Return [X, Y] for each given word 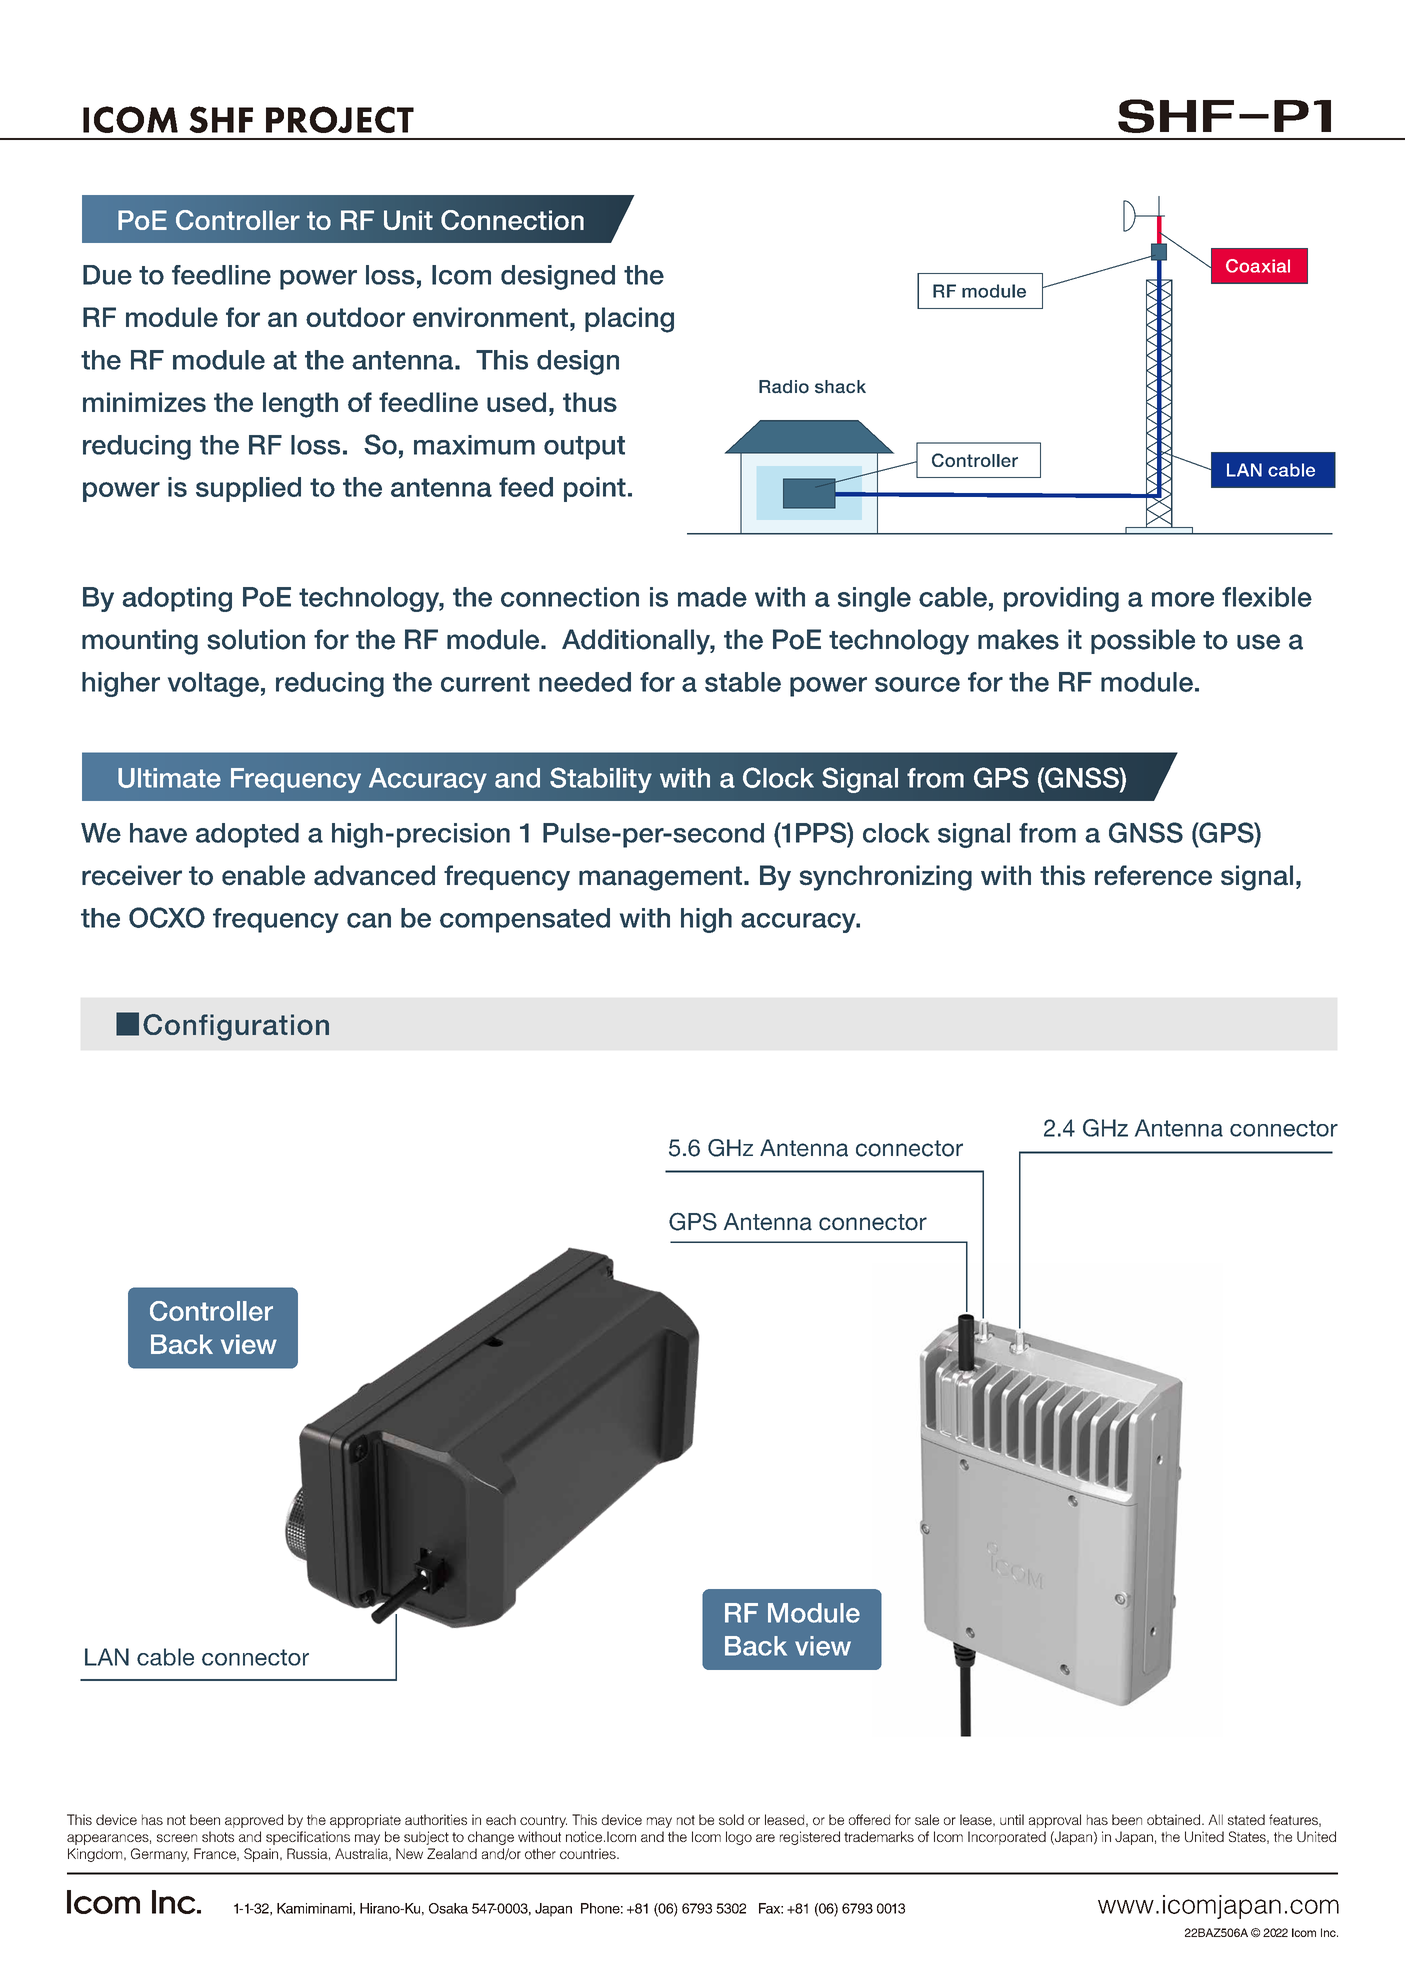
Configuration [236, 1027]
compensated [525, 920]
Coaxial [1258, 266]
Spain [261, 1855]
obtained [1175, 1819]
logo [739, 1838]
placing [629, 320]
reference [1153, 875]
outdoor [355, 317]
